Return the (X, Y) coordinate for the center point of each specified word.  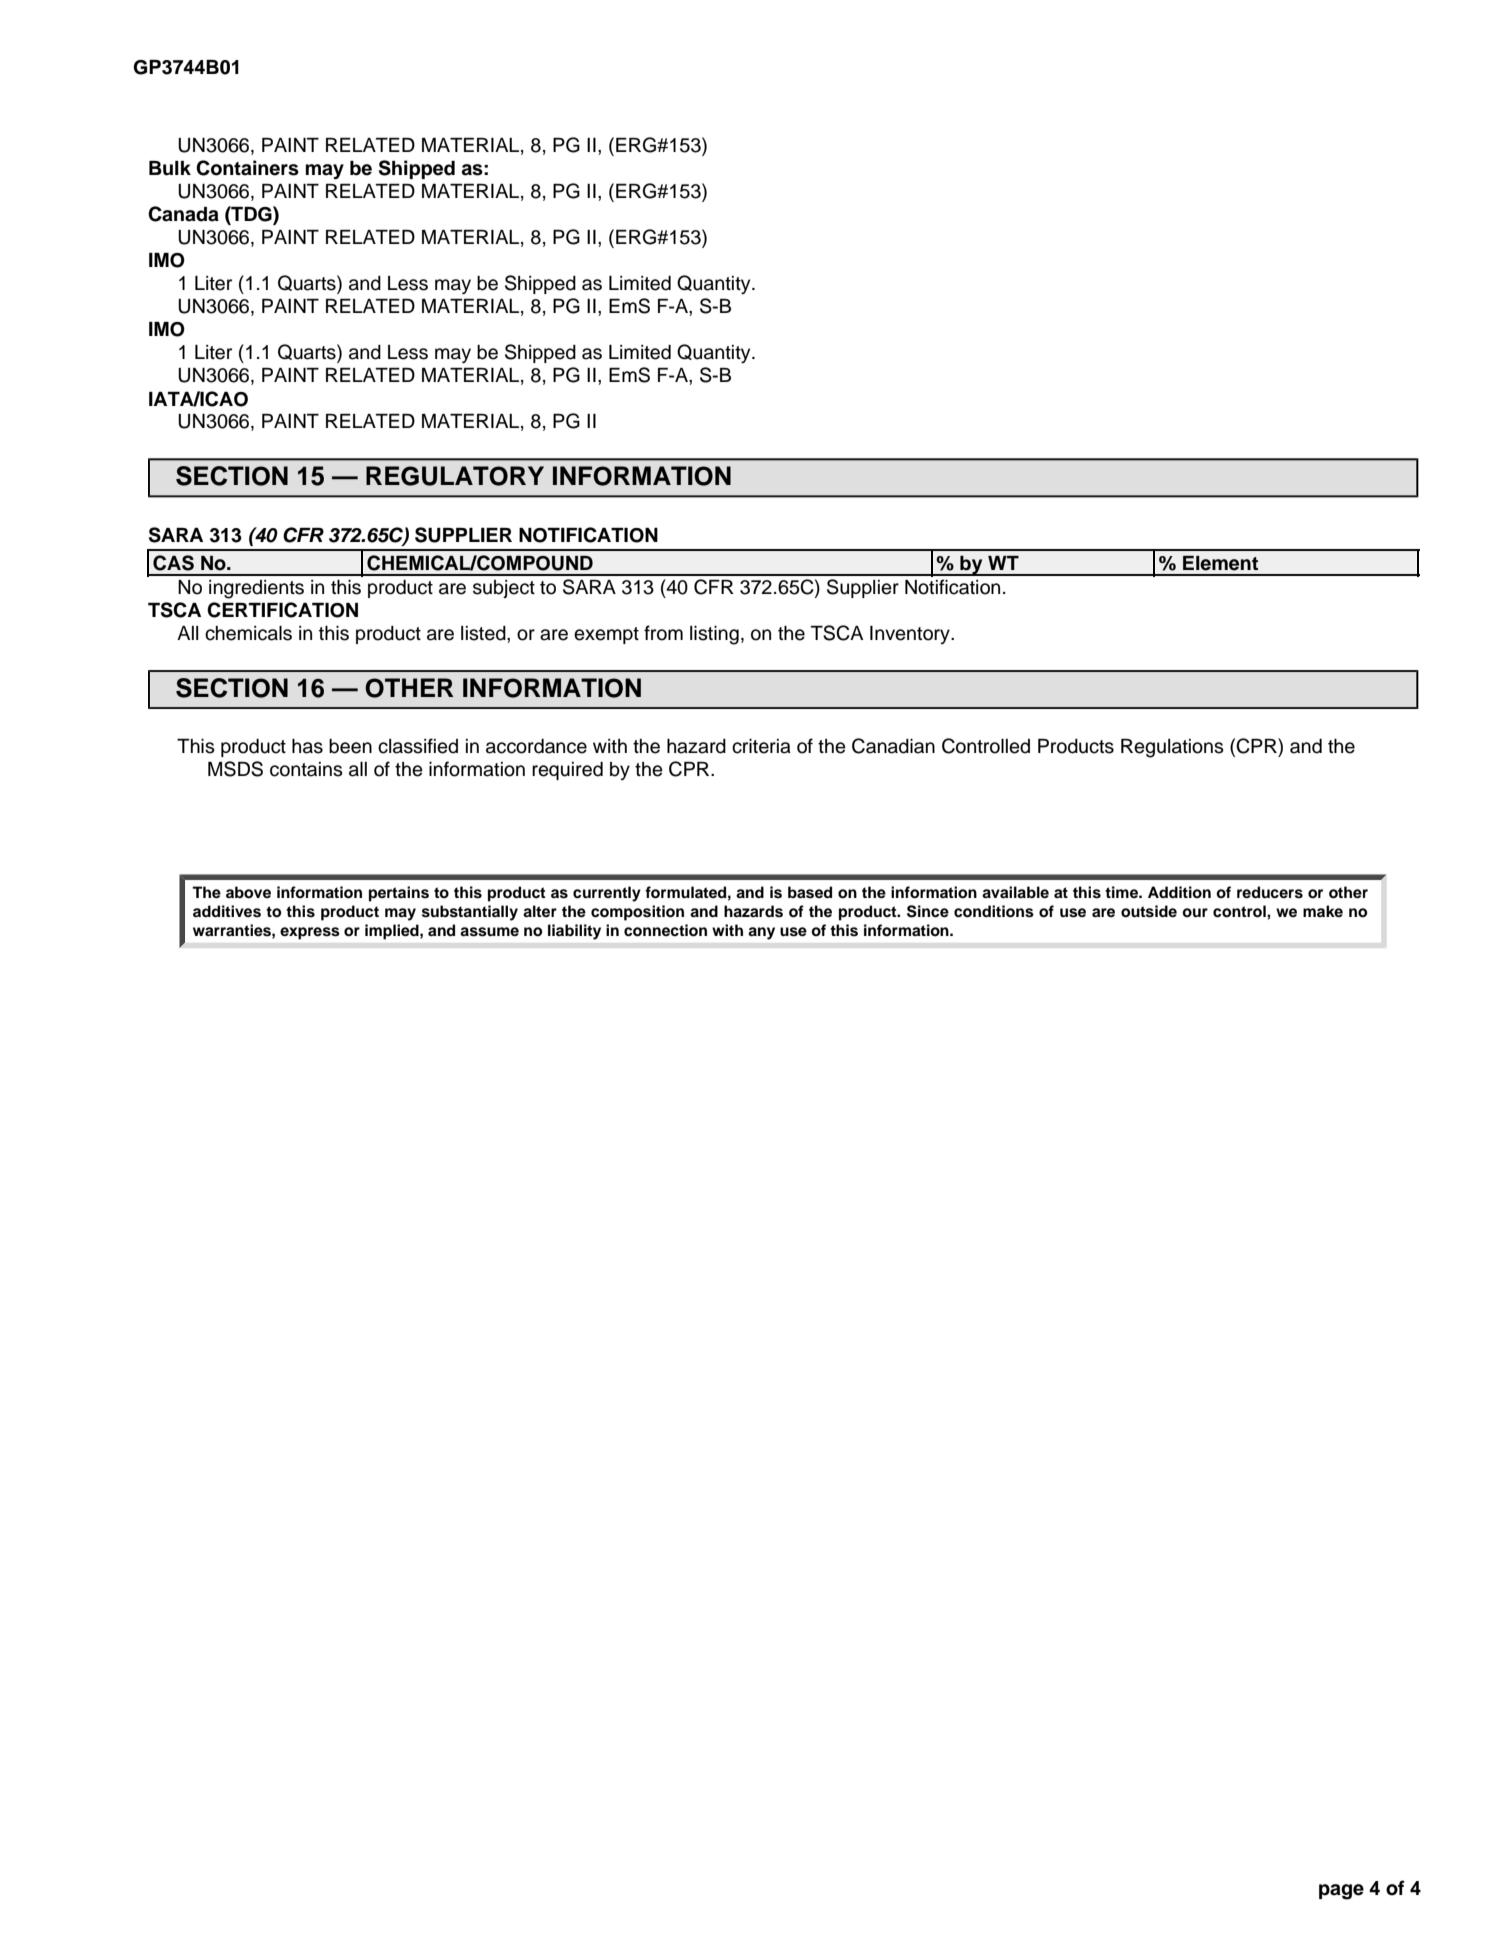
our (1195, 913)
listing (714, 635)
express (310, 933)
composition (637, 913)
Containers (247, 168)
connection (665, 930)
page (1341, 1892)
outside (1149, 911)
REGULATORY (455, 476)
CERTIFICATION (282, 610)
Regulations (1172, 748)
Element (1220, 563)
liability (574, 932)
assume (489, 932)
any (761, 933)
